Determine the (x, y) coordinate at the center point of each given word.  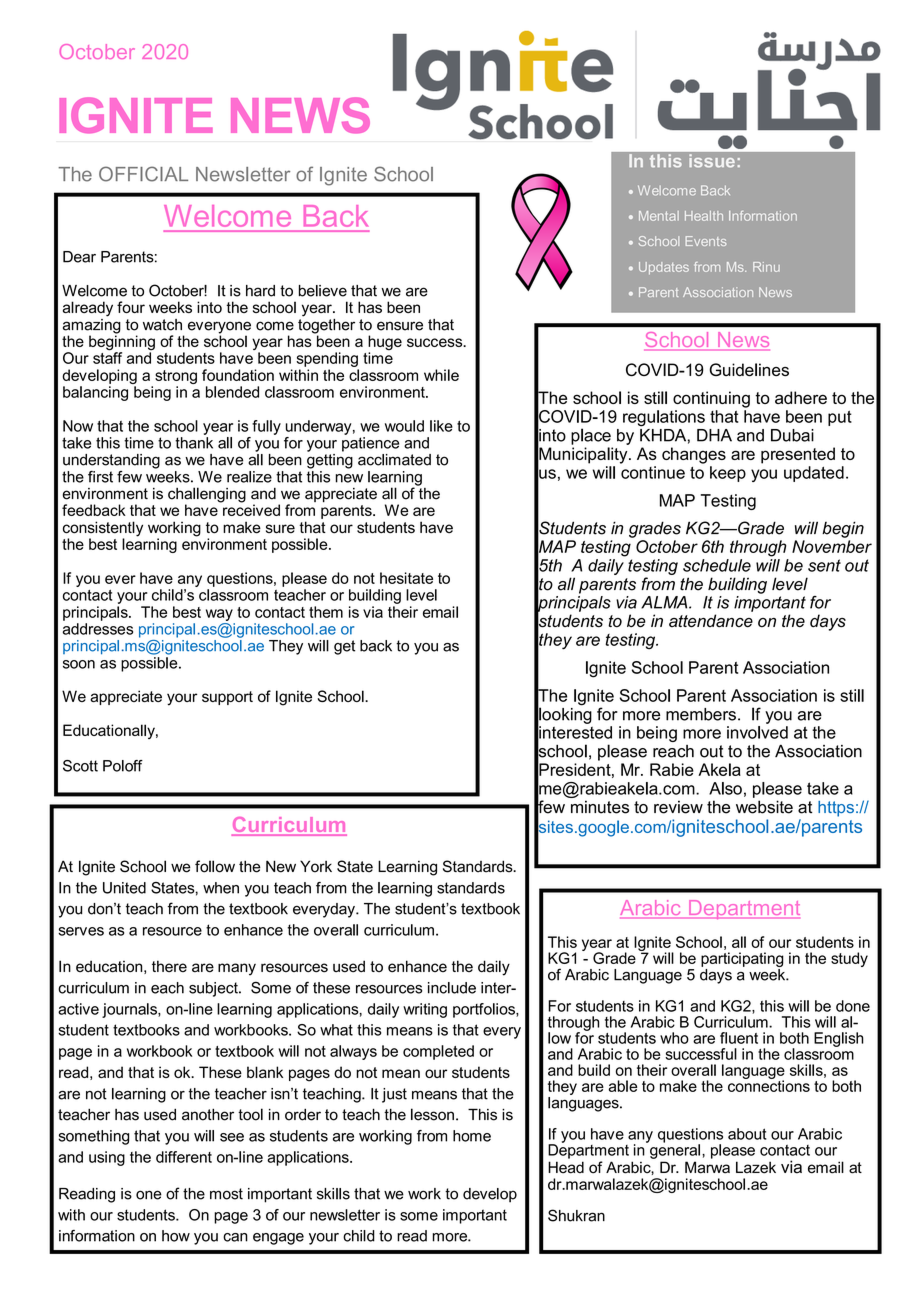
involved (757, 732)
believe (323, 291)
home (472, 1136)
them (326, 612)
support (227, 698)
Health (704, 216)
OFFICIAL (143, 174)
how (176, 1236)
